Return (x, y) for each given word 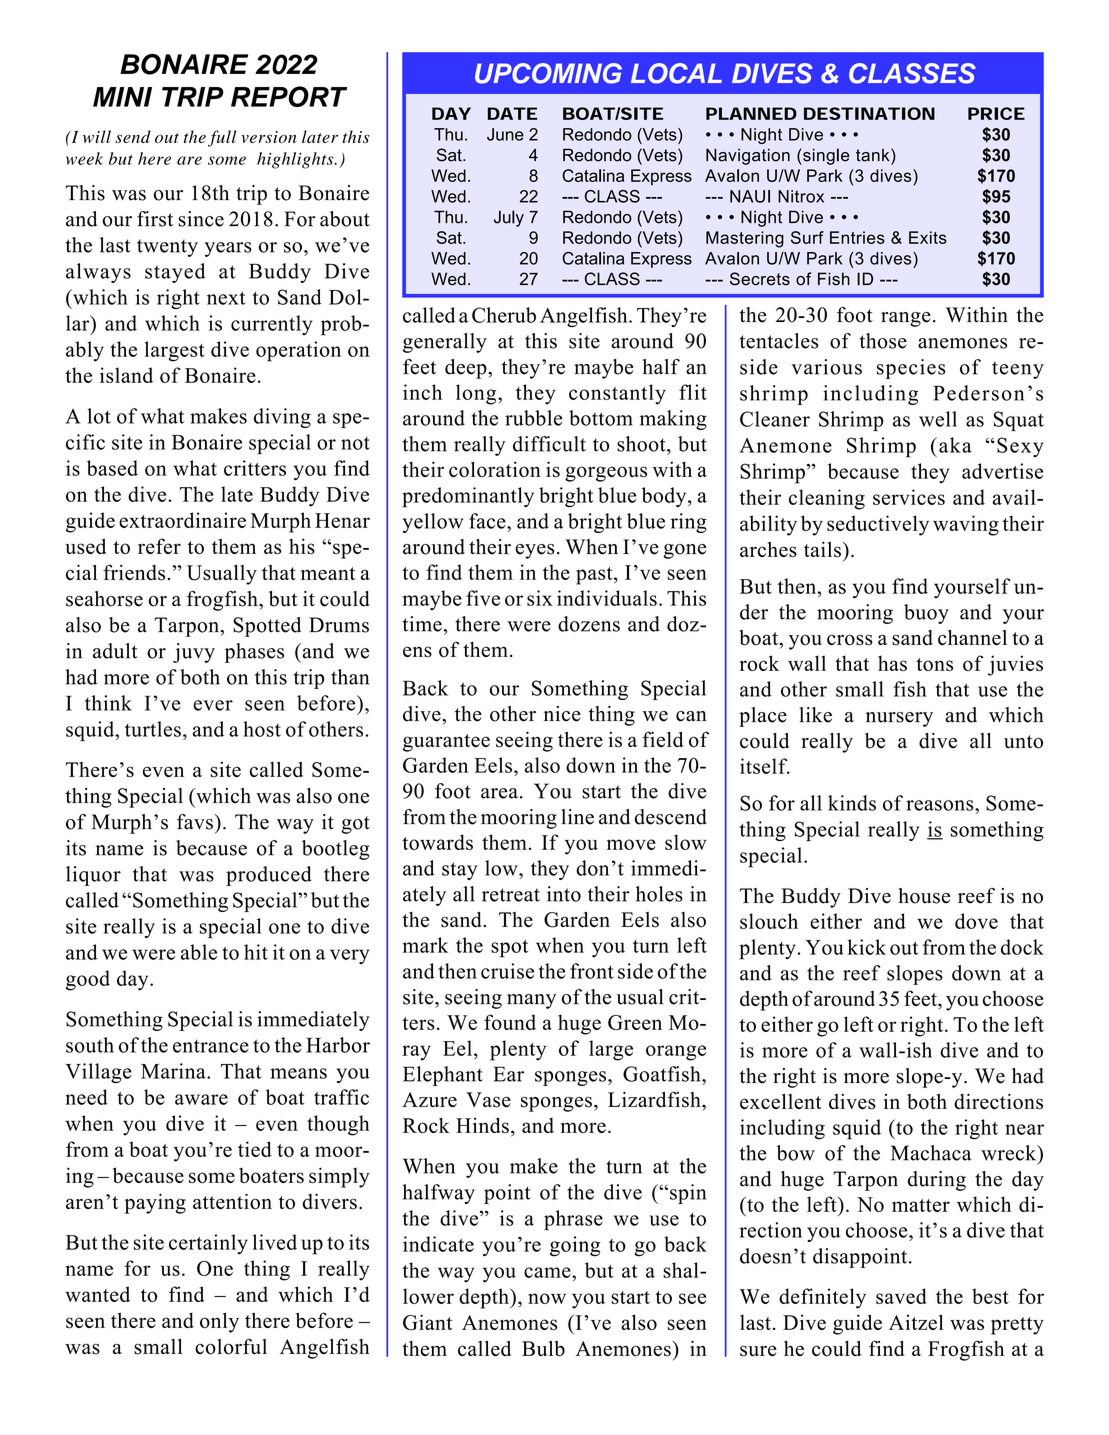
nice (562, 714)
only (219, 1322)
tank (874, 155)
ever (213, 705)
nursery (899, 719)
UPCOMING (548, 73)
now (547, 1298)
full (222, 138)
